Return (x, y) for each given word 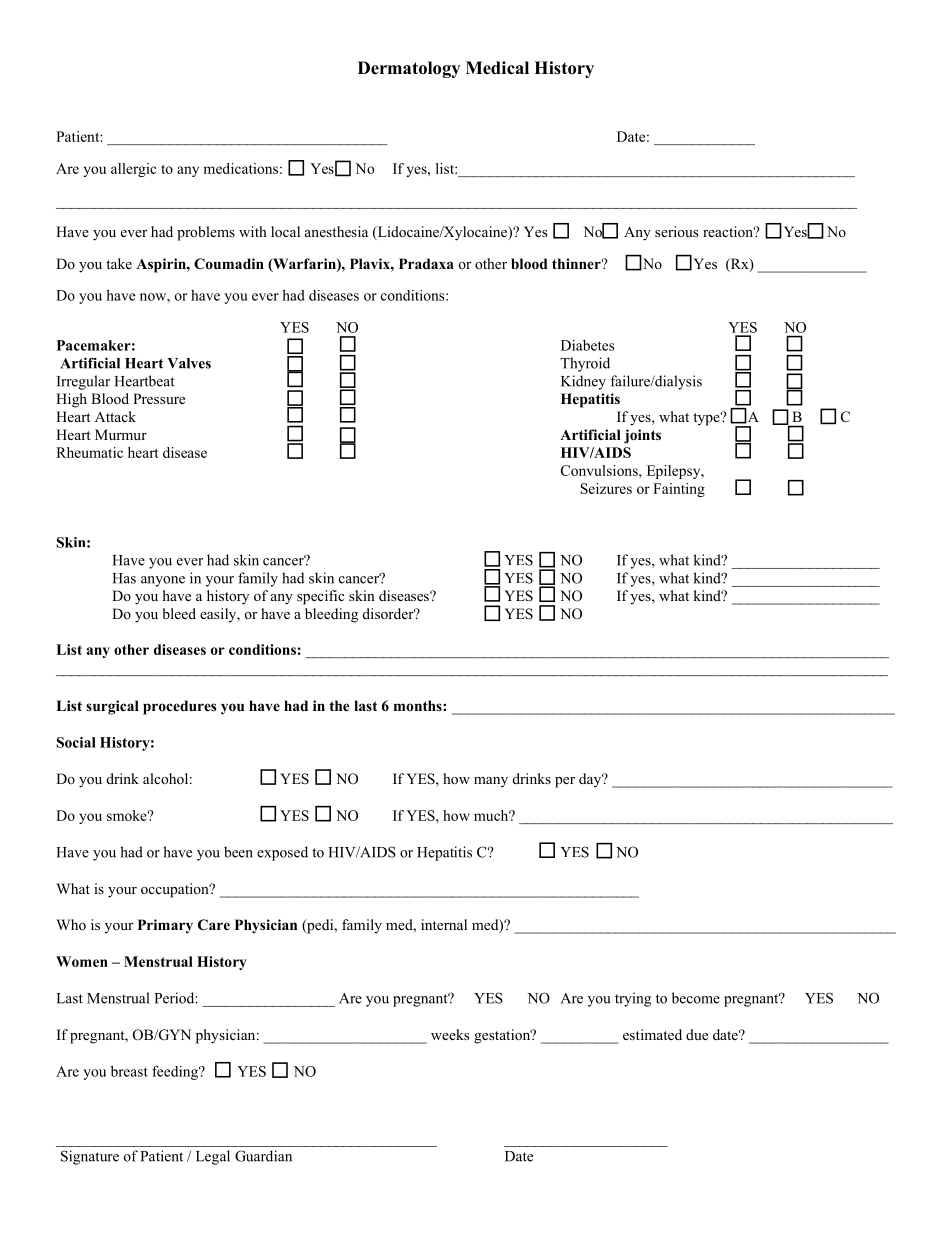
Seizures (606, 488)
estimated (652, 1034)
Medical (497, 68)
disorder (389, 613)
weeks (450, 1034)
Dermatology (409, 69)
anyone (163, 581)
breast (129, 1071)
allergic (134, 170)
